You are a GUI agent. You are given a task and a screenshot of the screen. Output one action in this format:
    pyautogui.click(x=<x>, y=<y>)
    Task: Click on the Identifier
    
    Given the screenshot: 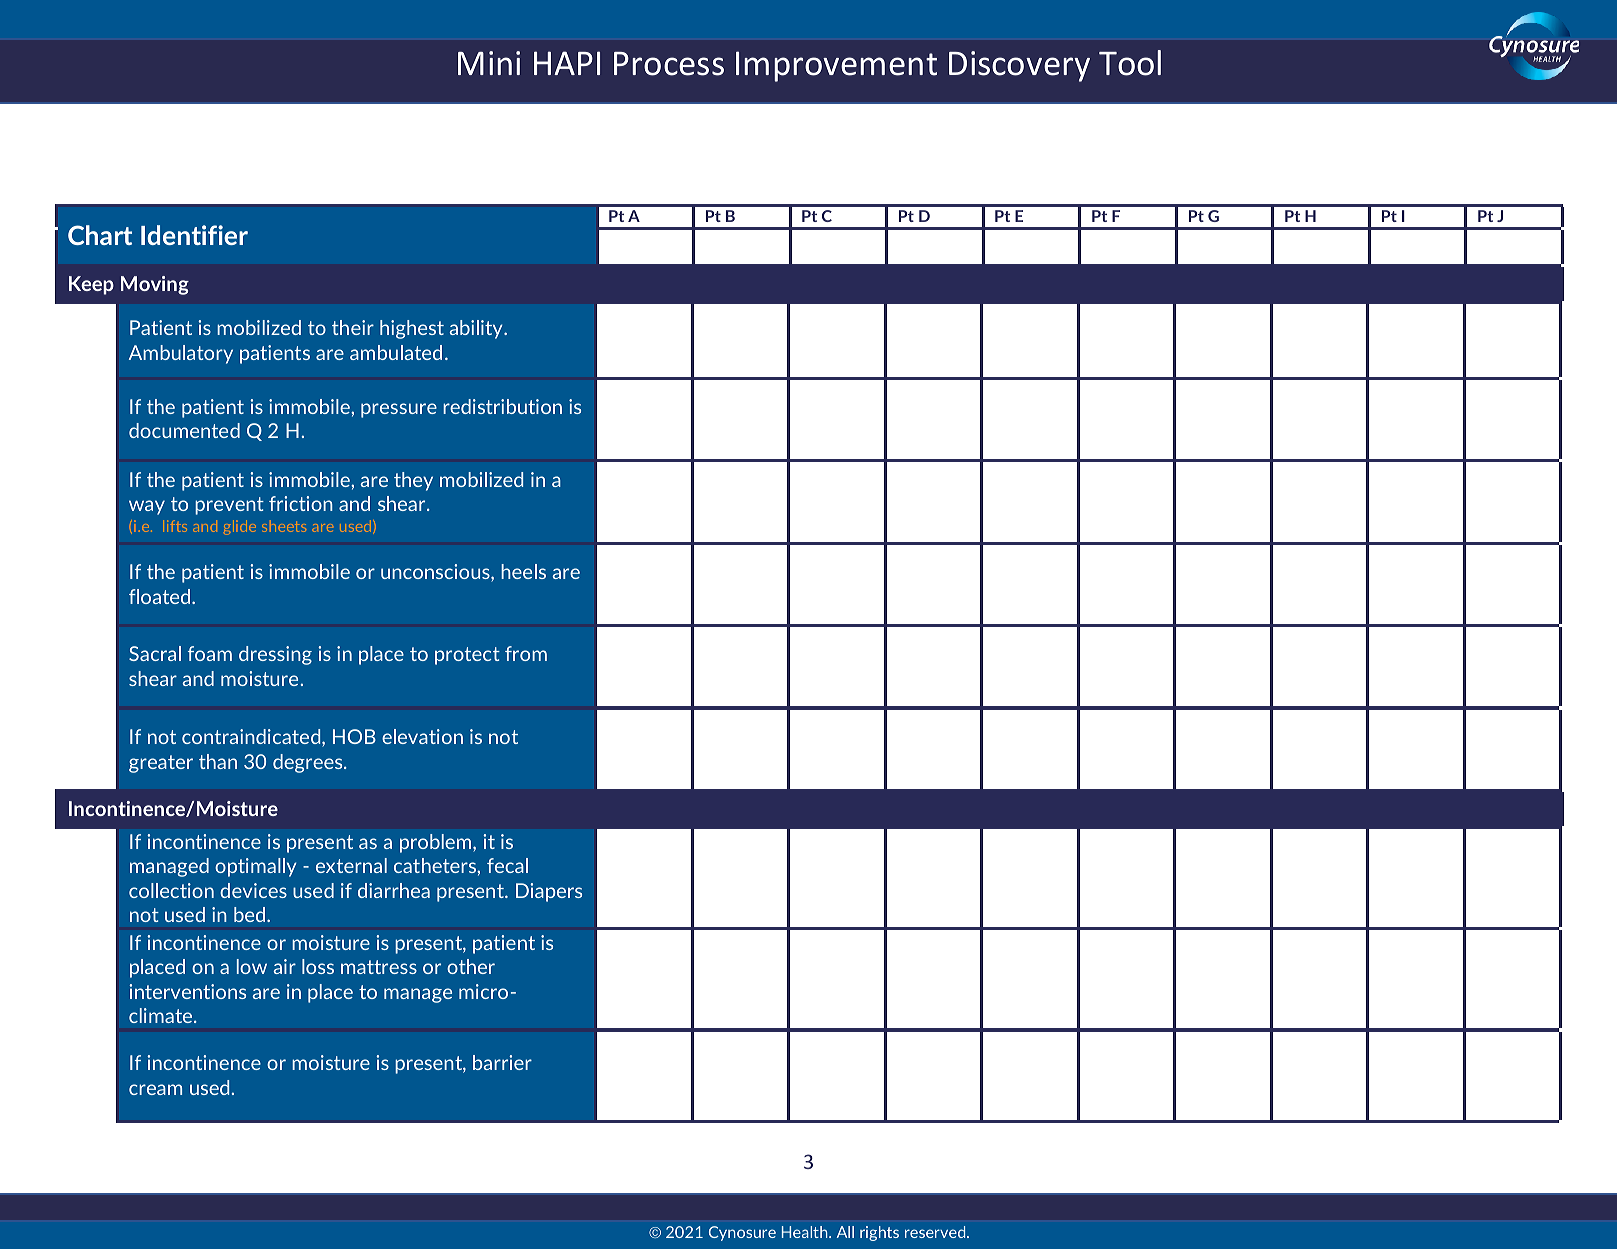 What is the action you would take?
    pyautogui.click(x=194, y=235)
